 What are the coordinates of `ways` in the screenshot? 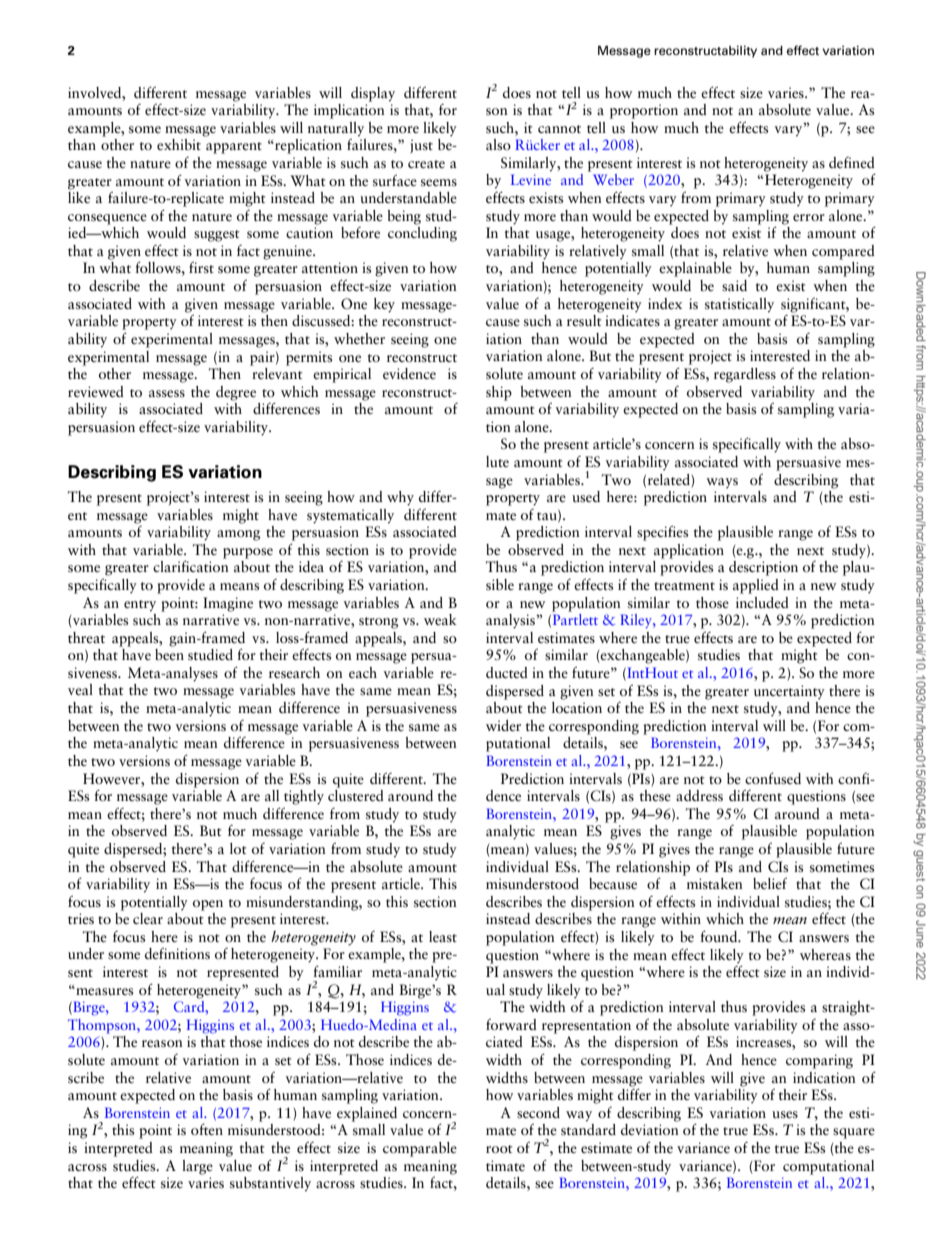 It's located at (722, 483).
